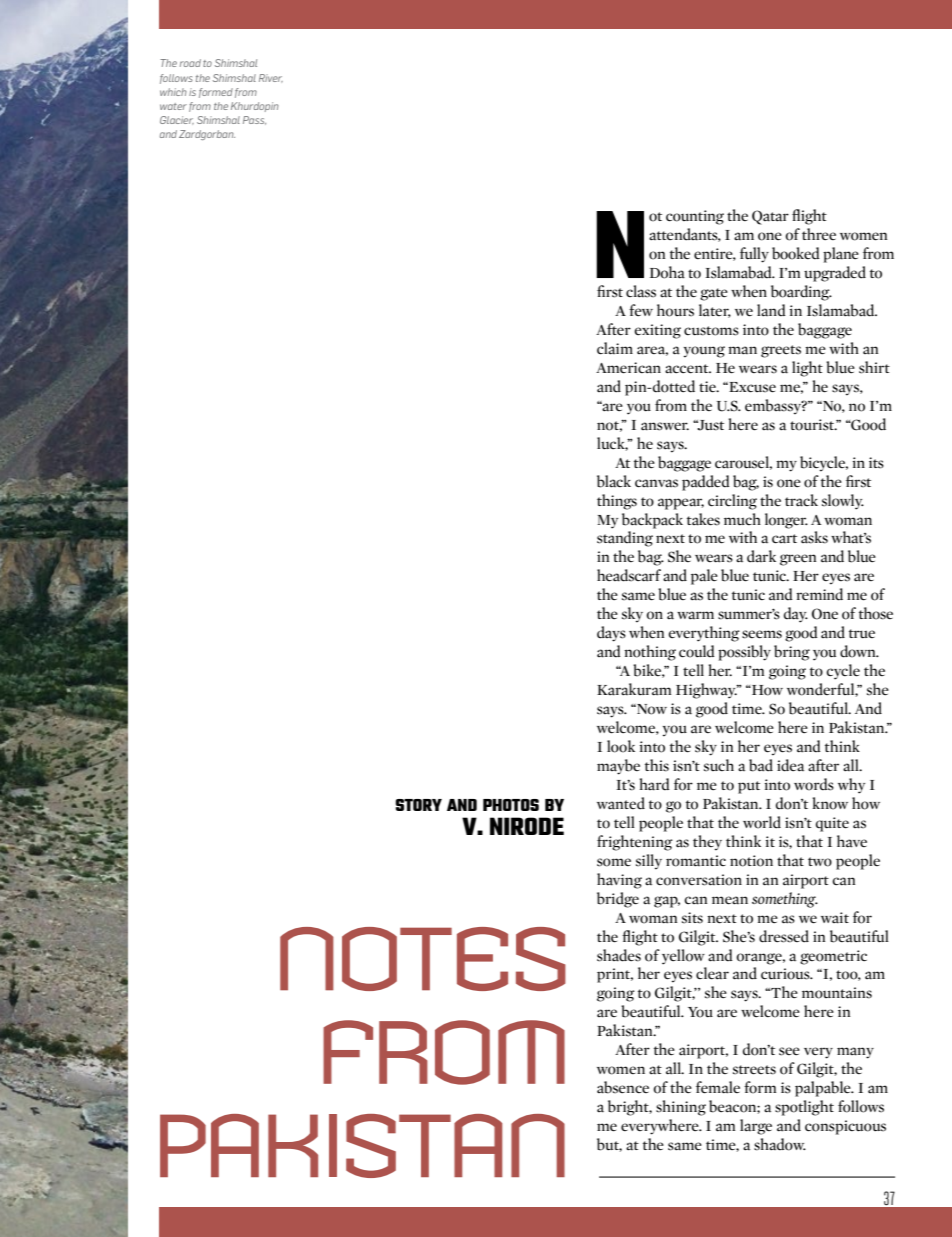 The image size is (952, 1237). I want to click on greets, so click(781, 351).
